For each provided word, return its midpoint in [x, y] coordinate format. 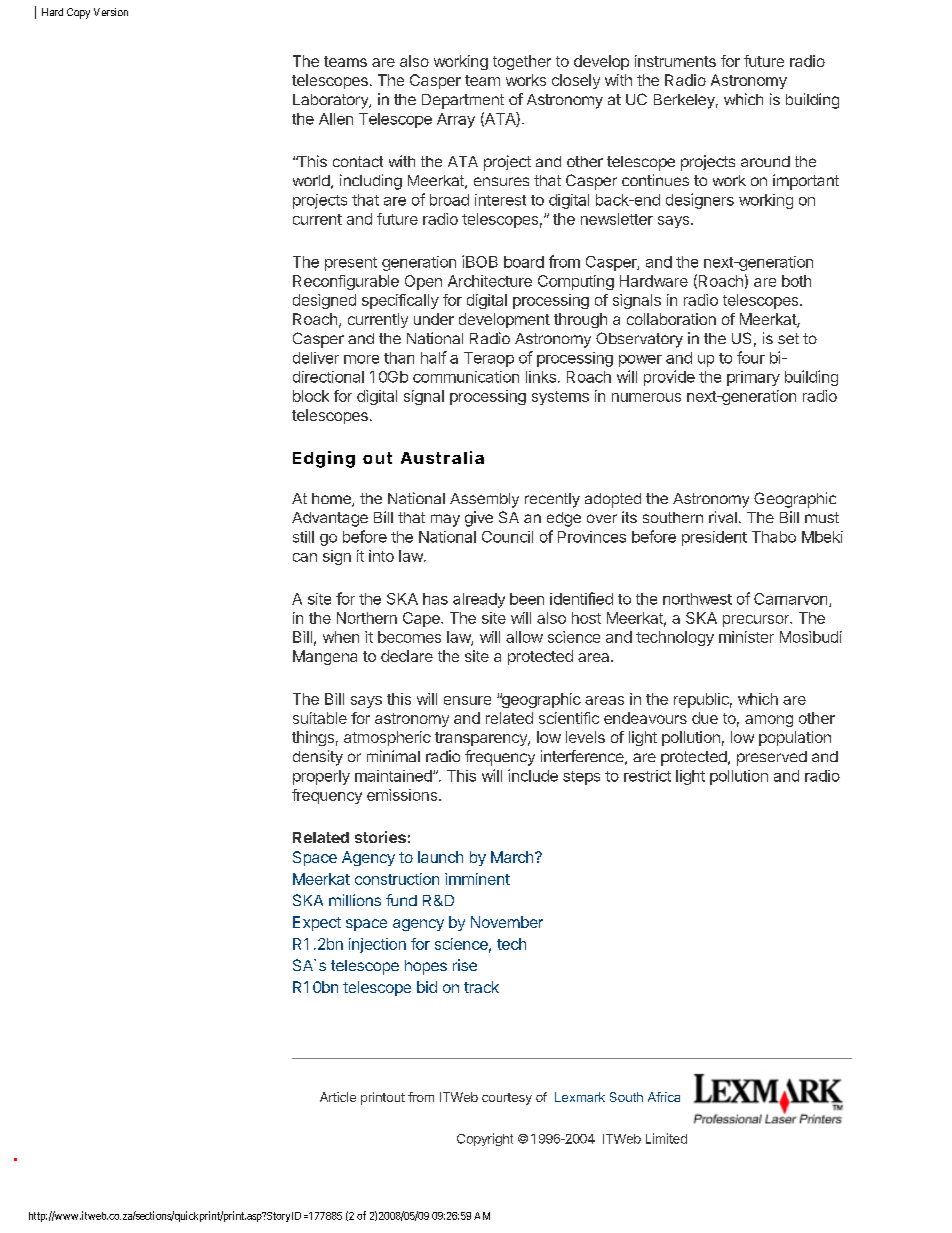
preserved [772, 758]
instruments [675, 61]
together [522, 62]
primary [753, 378]
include [533, 775]
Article [338, 1097]
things [313, 738]
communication [466, 377]
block [311, 396]
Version [111, 12]
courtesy [507, 1099]
